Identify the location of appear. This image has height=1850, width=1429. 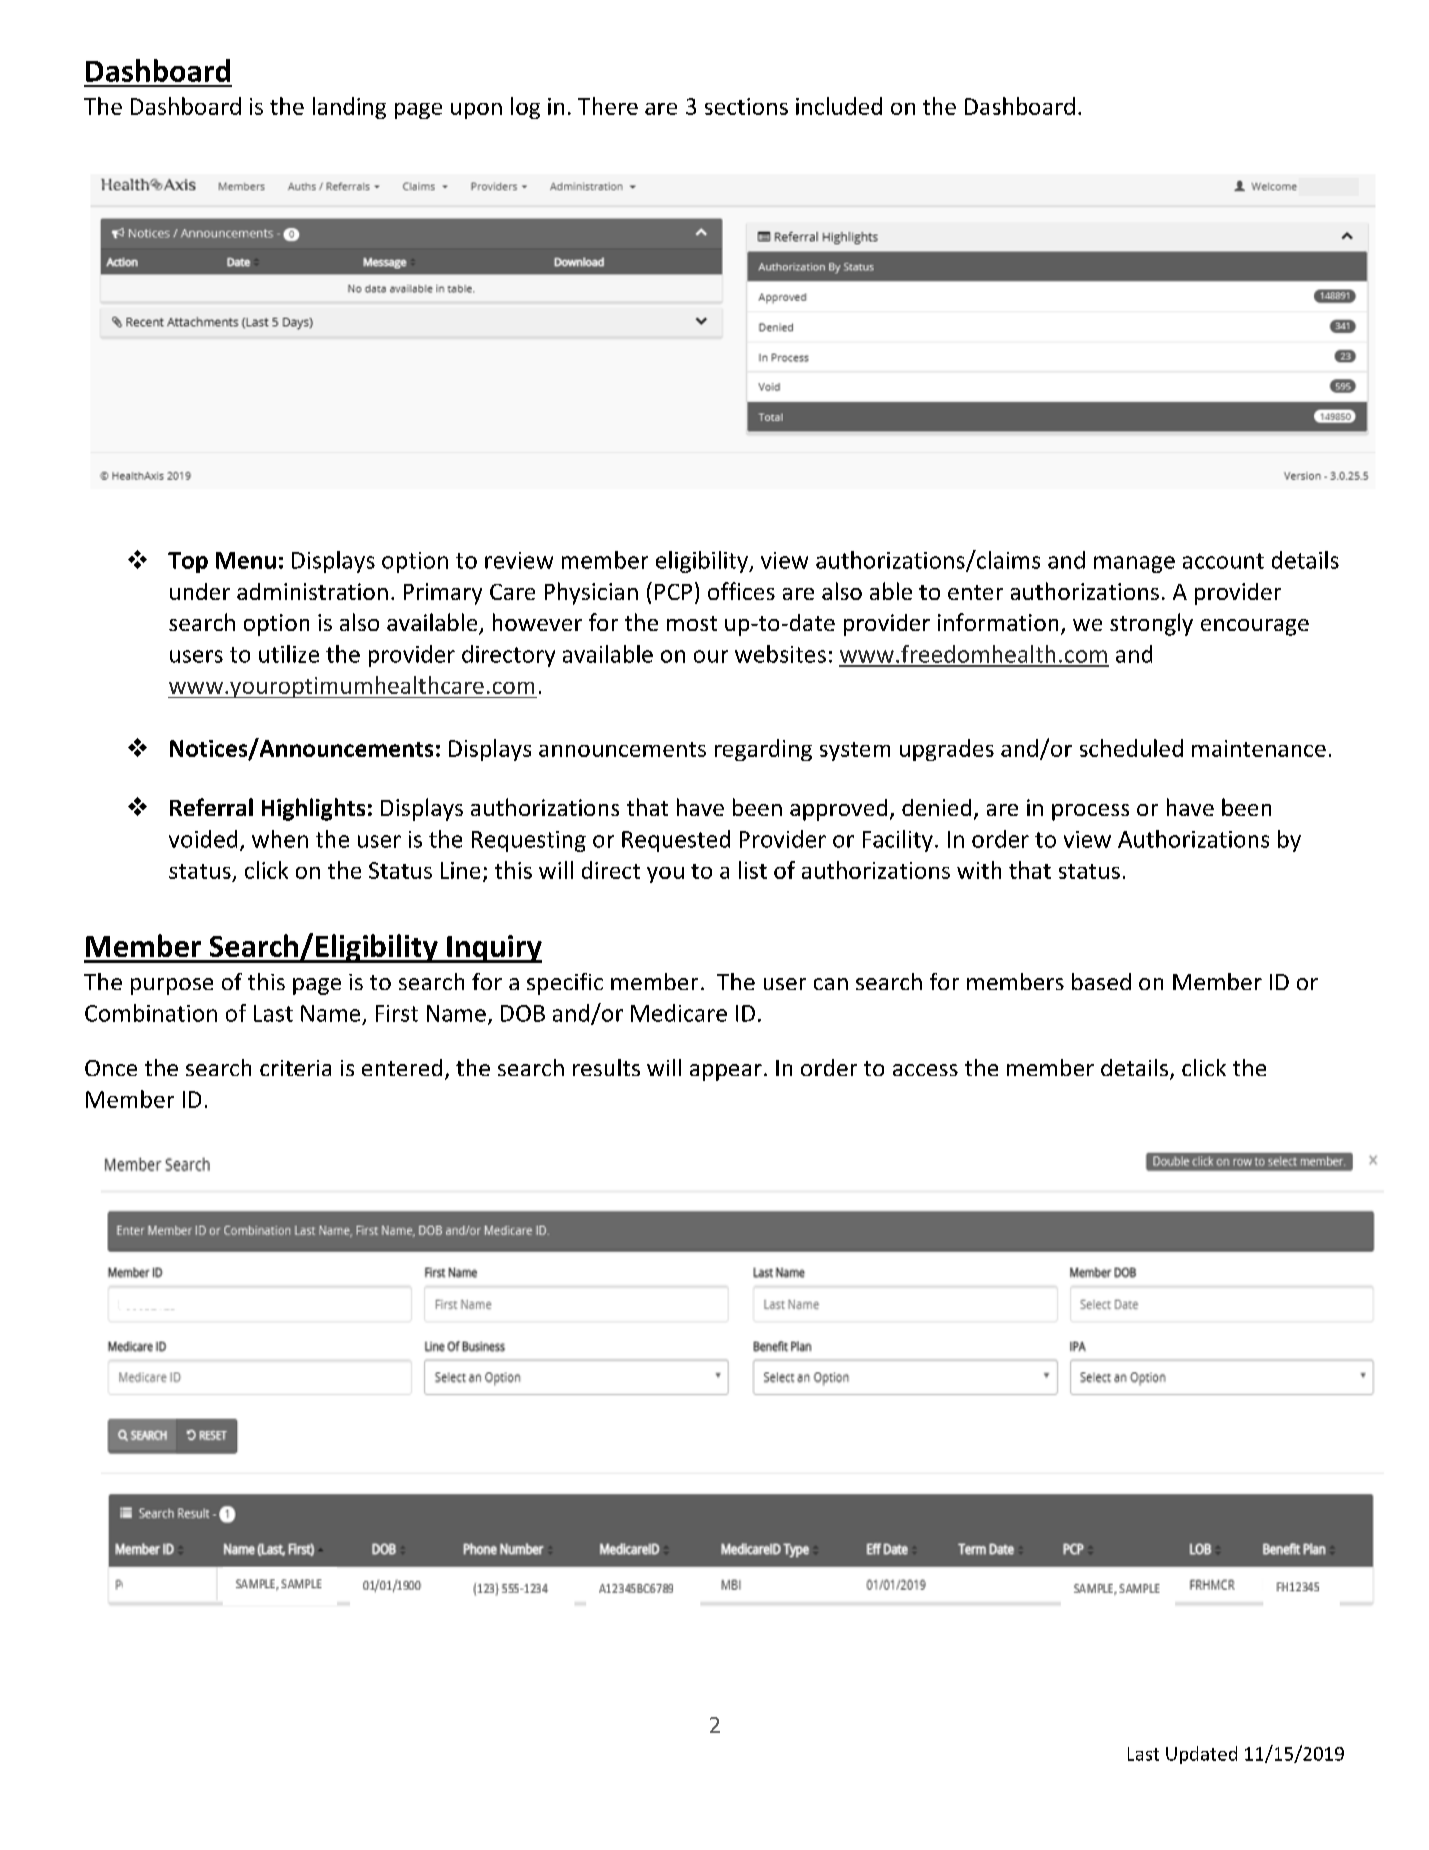
(726, 1072).
